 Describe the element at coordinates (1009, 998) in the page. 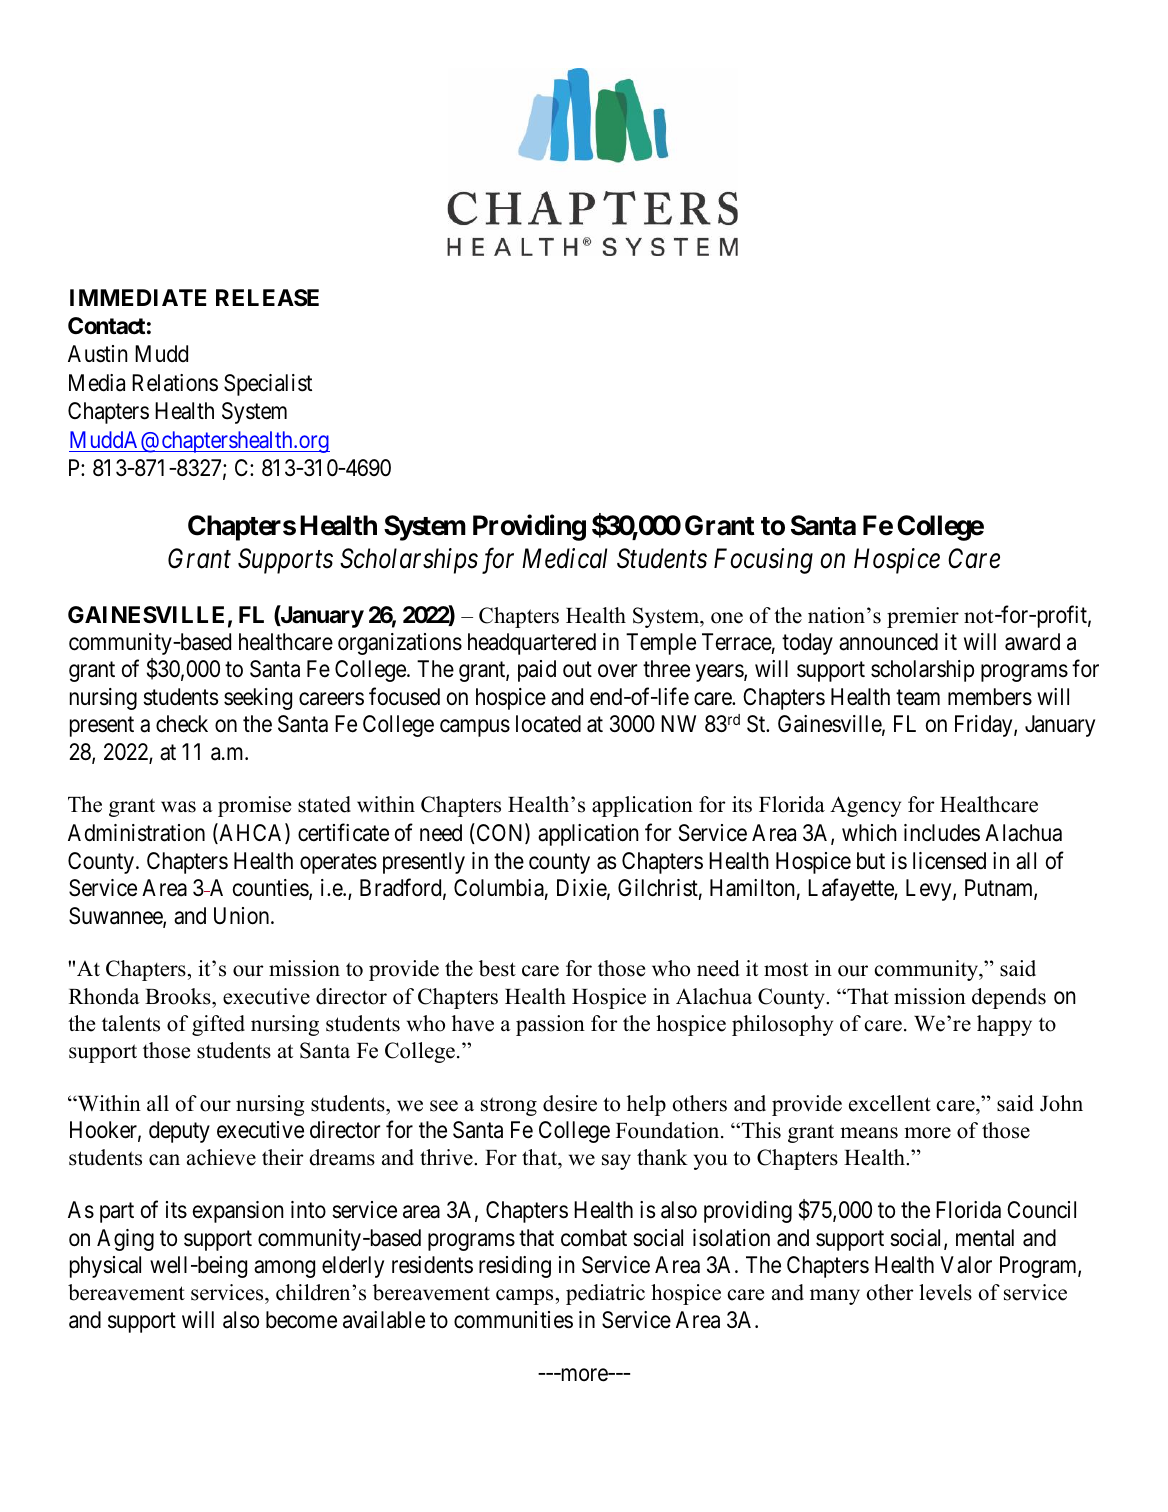

I see `depends` at that location.
